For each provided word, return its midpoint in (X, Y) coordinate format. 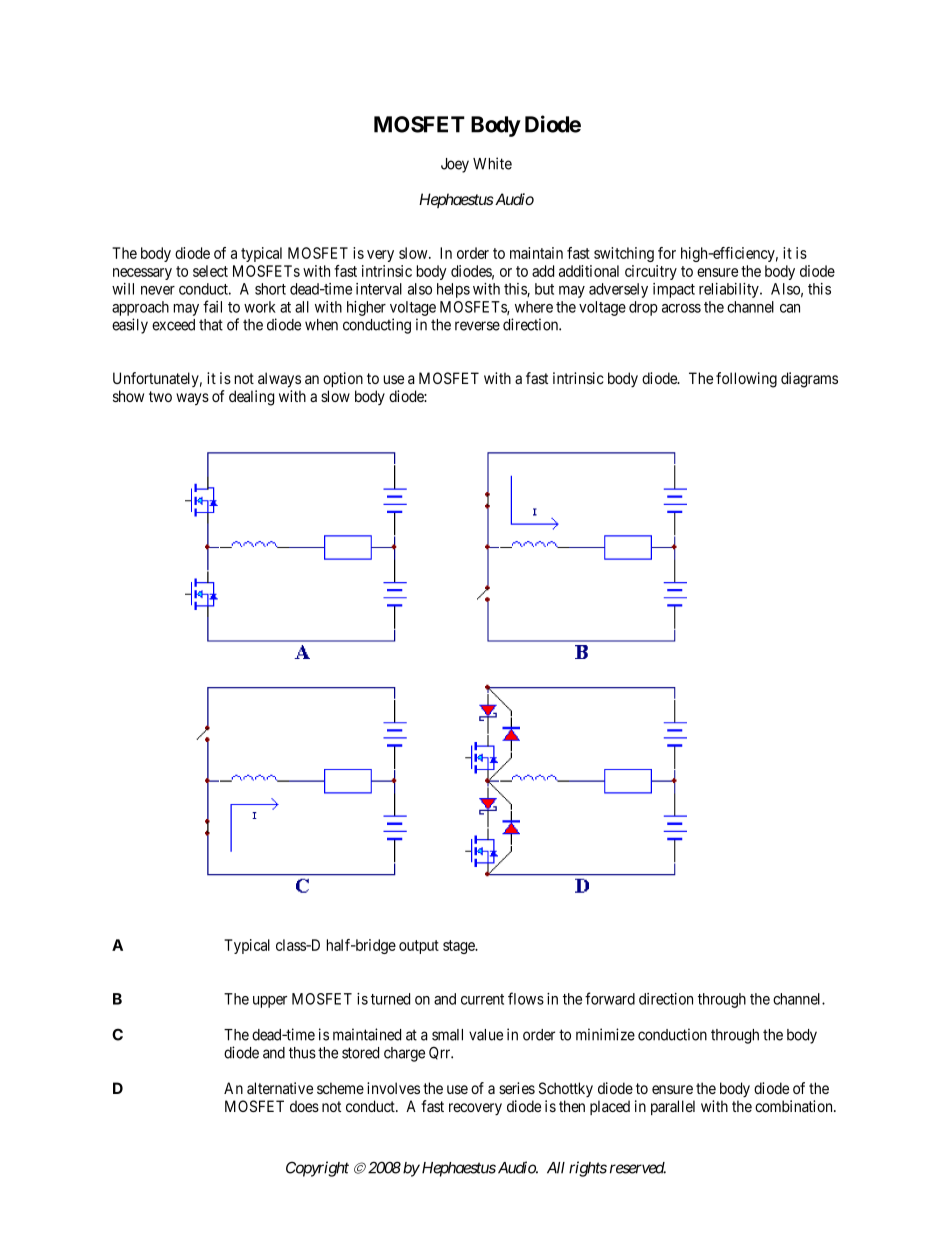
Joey (455, 165)
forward (610, 998)
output (419, 947)
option (343, 379)
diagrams (809, 380)
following (746, 380)
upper (270, 1002)
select (210, 271)
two (160, 396)
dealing (251, 398)
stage (460, 947)
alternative (280, 1088)
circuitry (651, 272)
